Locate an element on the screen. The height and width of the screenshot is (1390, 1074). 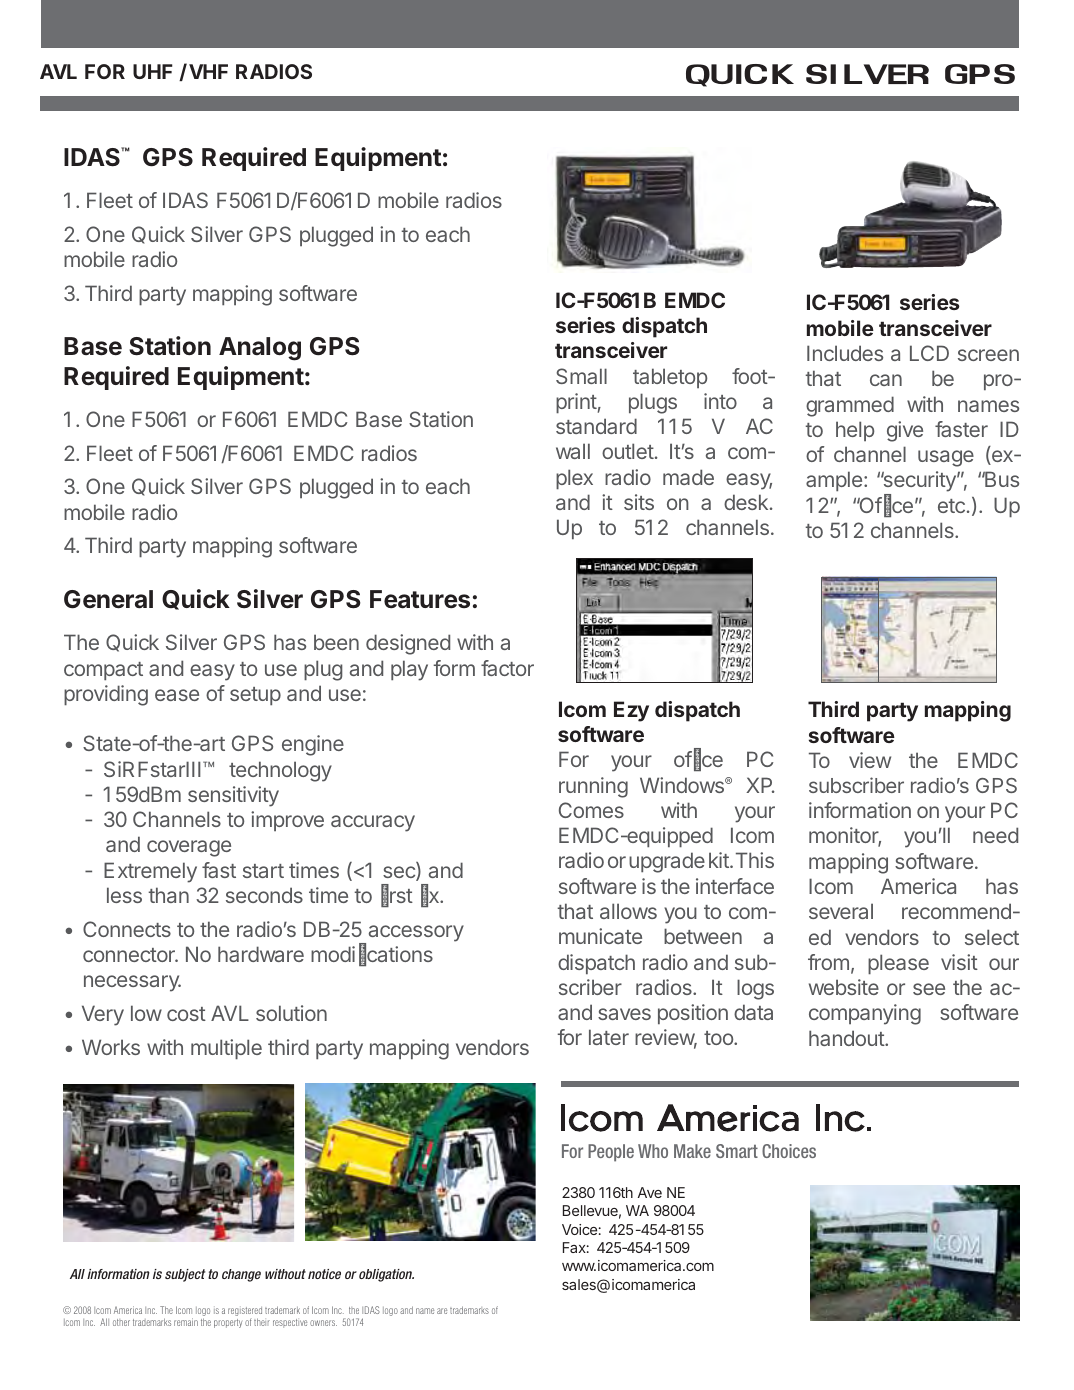
VHF is located at coordinates (208, 71).
